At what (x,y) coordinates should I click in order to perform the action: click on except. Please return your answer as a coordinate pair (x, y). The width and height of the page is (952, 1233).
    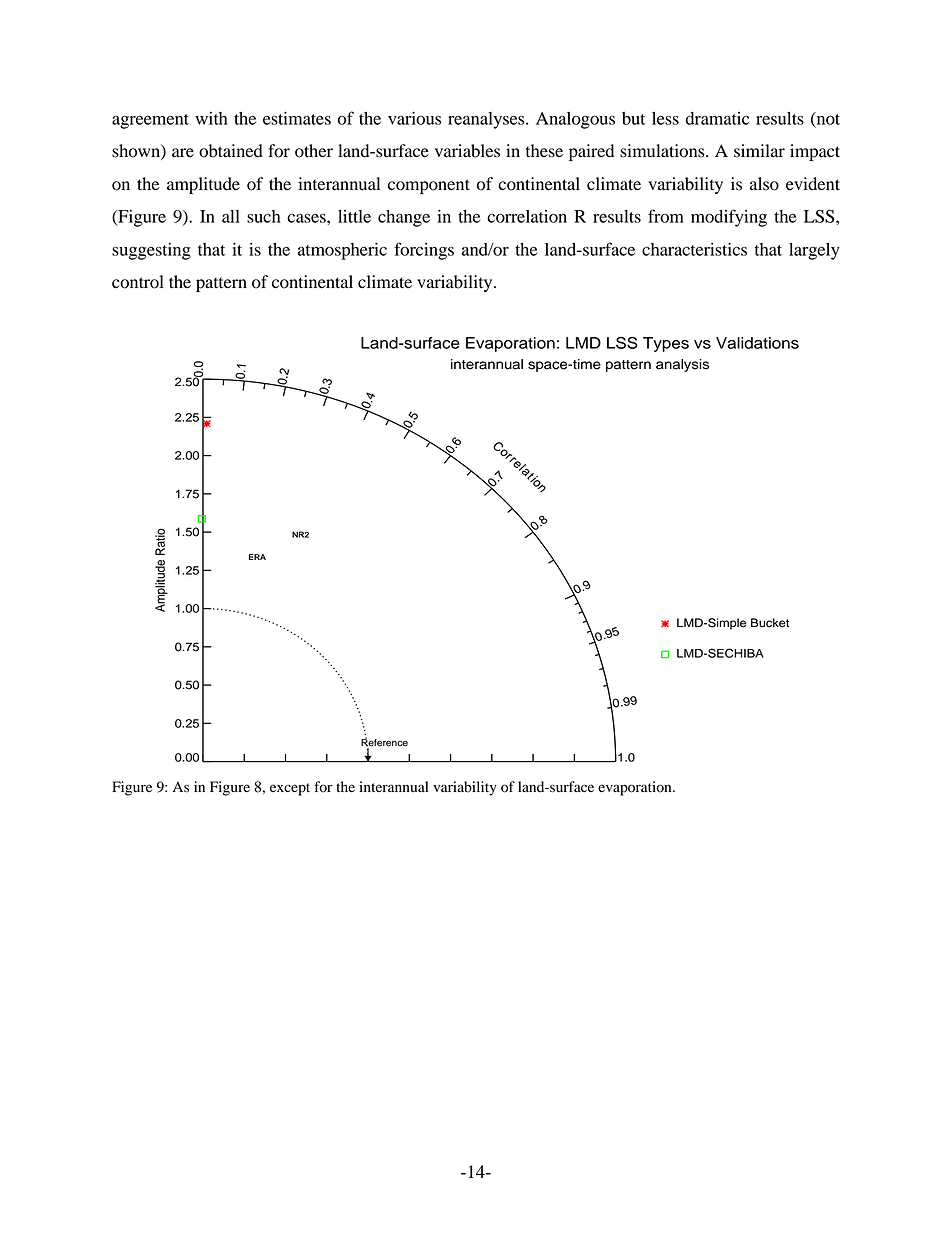
    Looking at the image, I should click on (290, 789).
